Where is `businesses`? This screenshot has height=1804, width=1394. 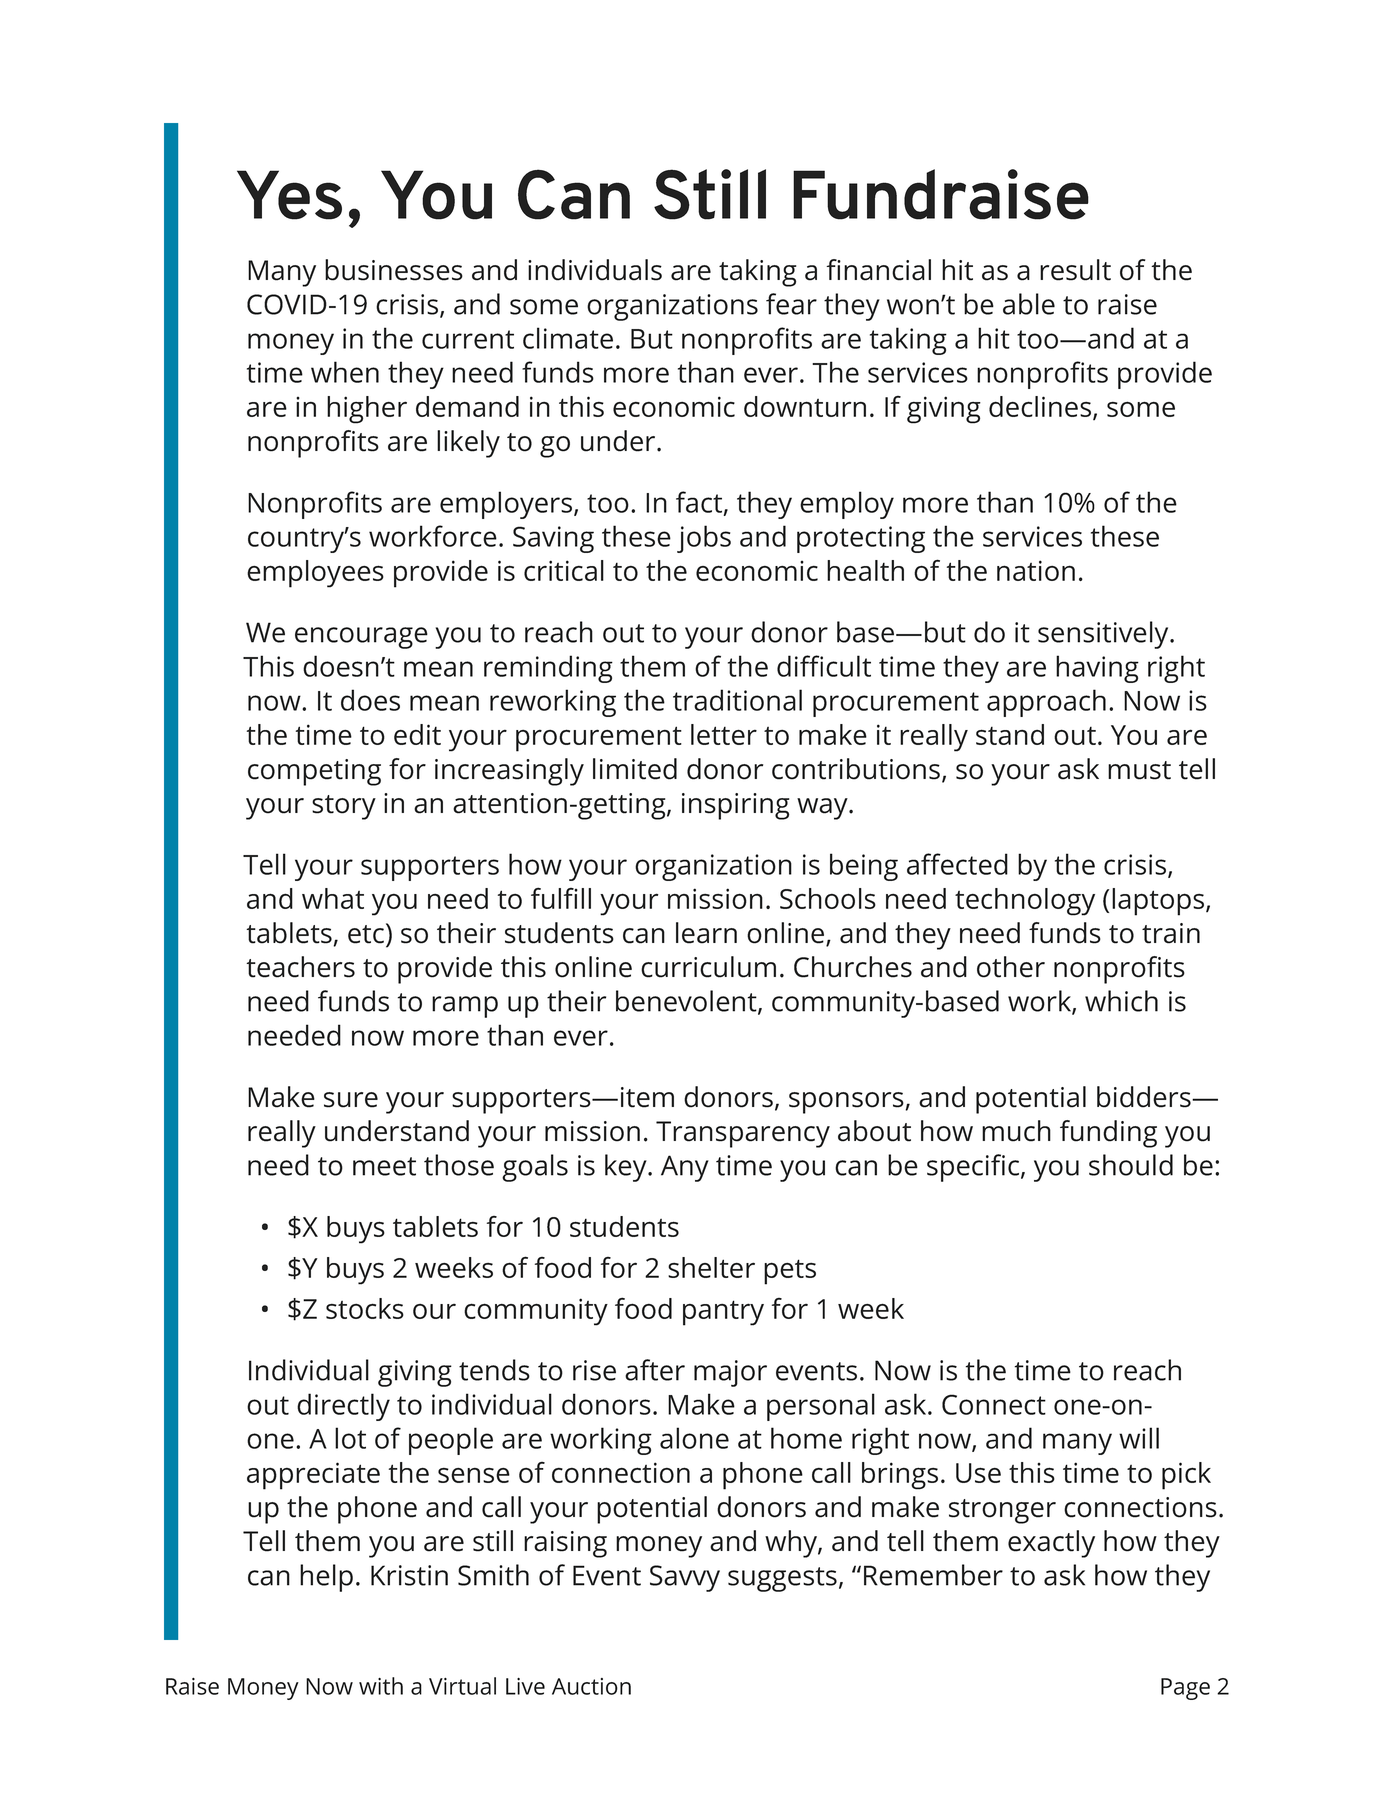
businesses is located at coordinates (394, 270).
